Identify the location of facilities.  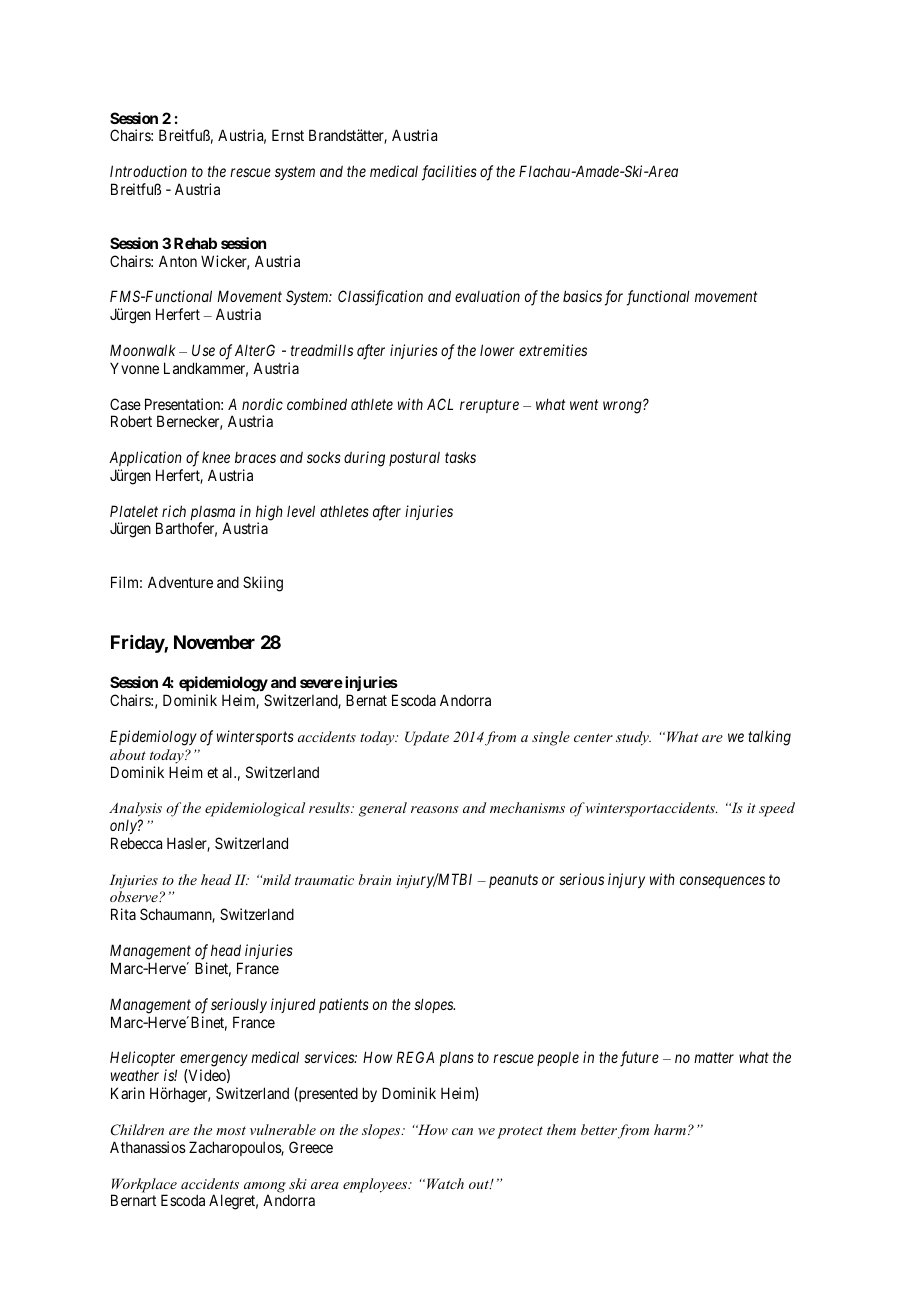
(449, 173).
